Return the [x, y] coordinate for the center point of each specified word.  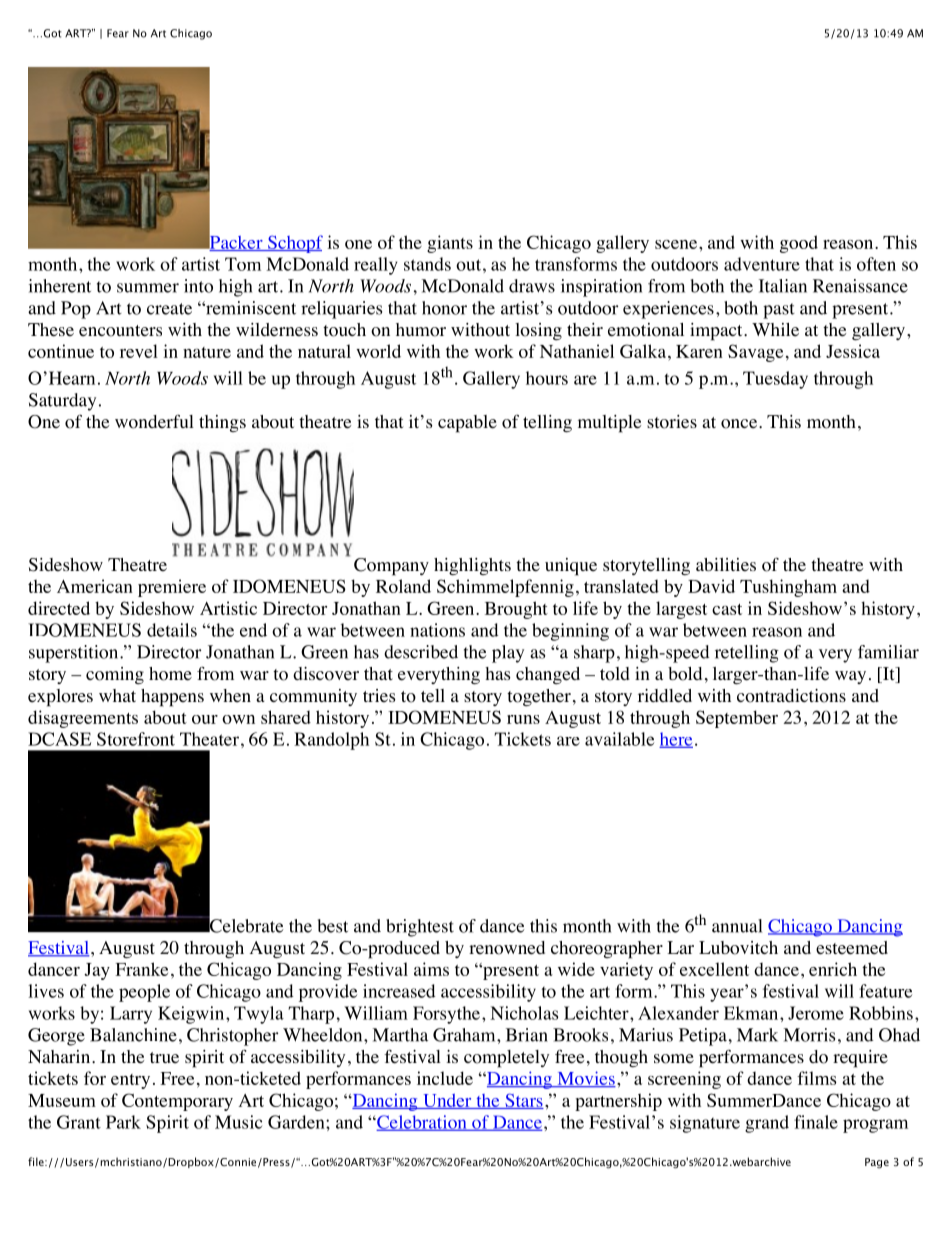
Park [123, 1122]
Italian [783, 286]
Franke [141, 969]
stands [427, 264]
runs [523, 719]
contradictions [791, 696]
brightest [420, 928]
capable [467, 424]
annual [737, 926]
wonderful [154, 422]
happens [172, 698]
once [740, 424]
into [198, 286]
